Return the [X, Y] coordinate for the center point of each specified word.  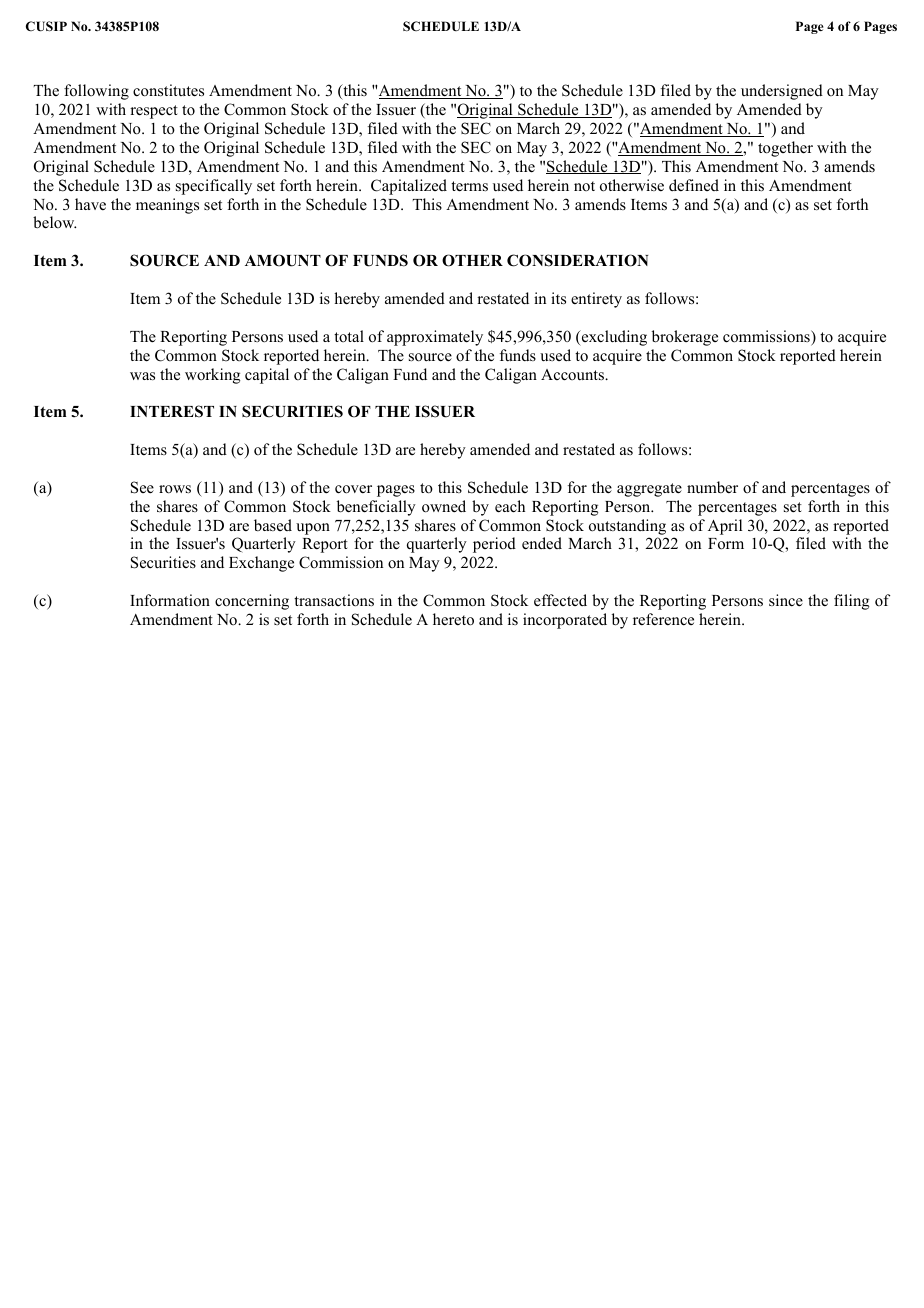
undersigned [782, 92]
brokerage [685, 338]
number [712, 487]
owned [444, 506]
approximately [435, 338]
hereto [453, 619]
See [142, 487]
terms [469, 186]
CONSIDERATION [577, 260]
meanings [167, 206]
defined [694, 185]
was [142, 376]
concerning [252, 602]
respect [154, 112]
